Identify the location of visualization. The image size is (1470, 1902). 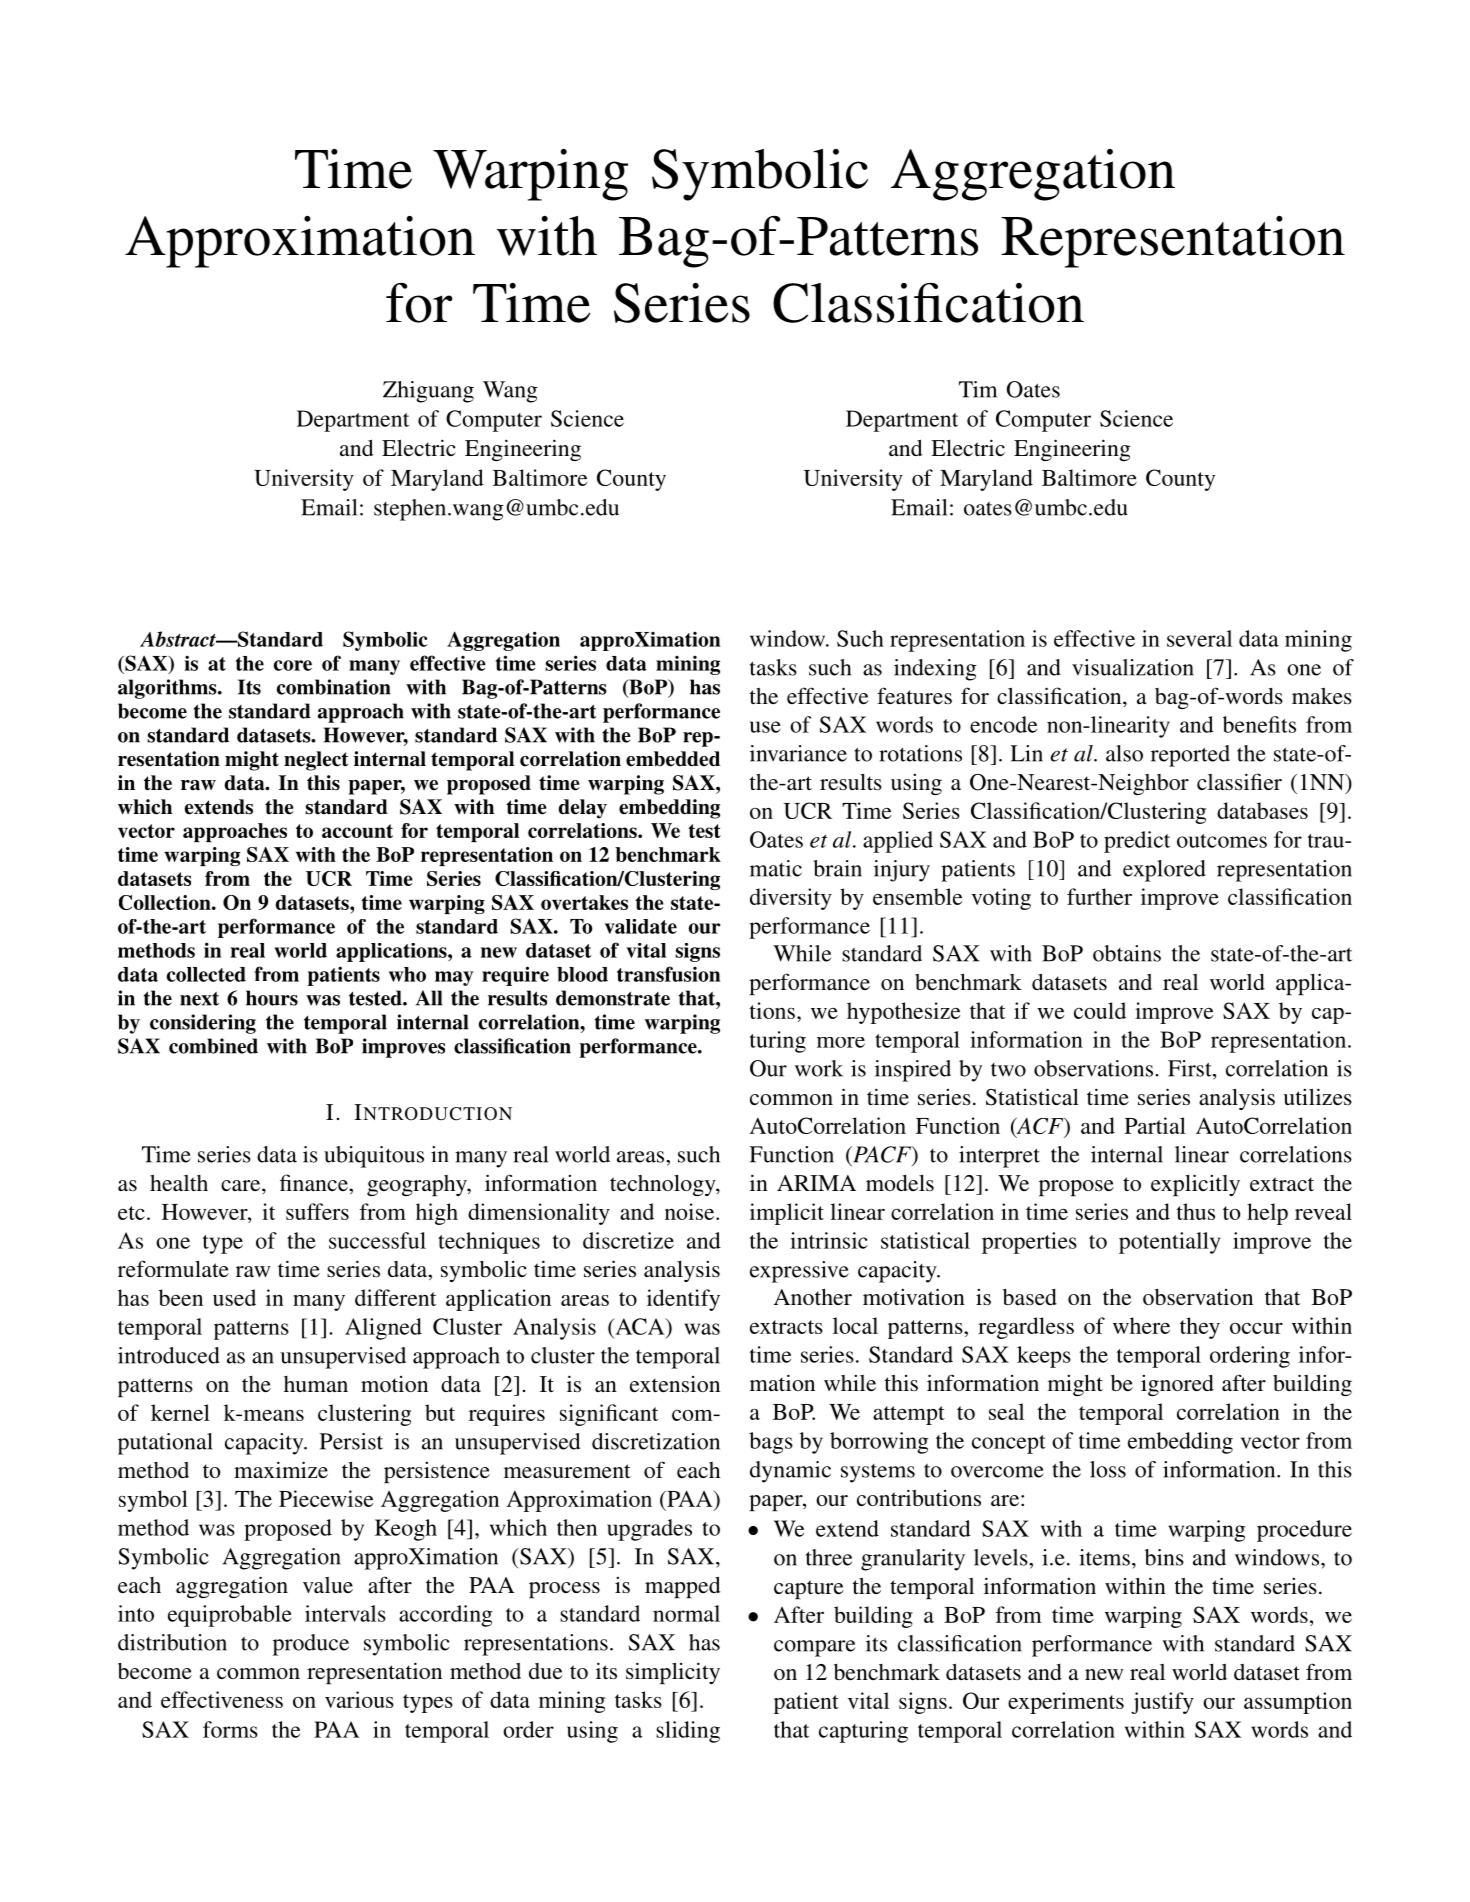
(1133, 667).
